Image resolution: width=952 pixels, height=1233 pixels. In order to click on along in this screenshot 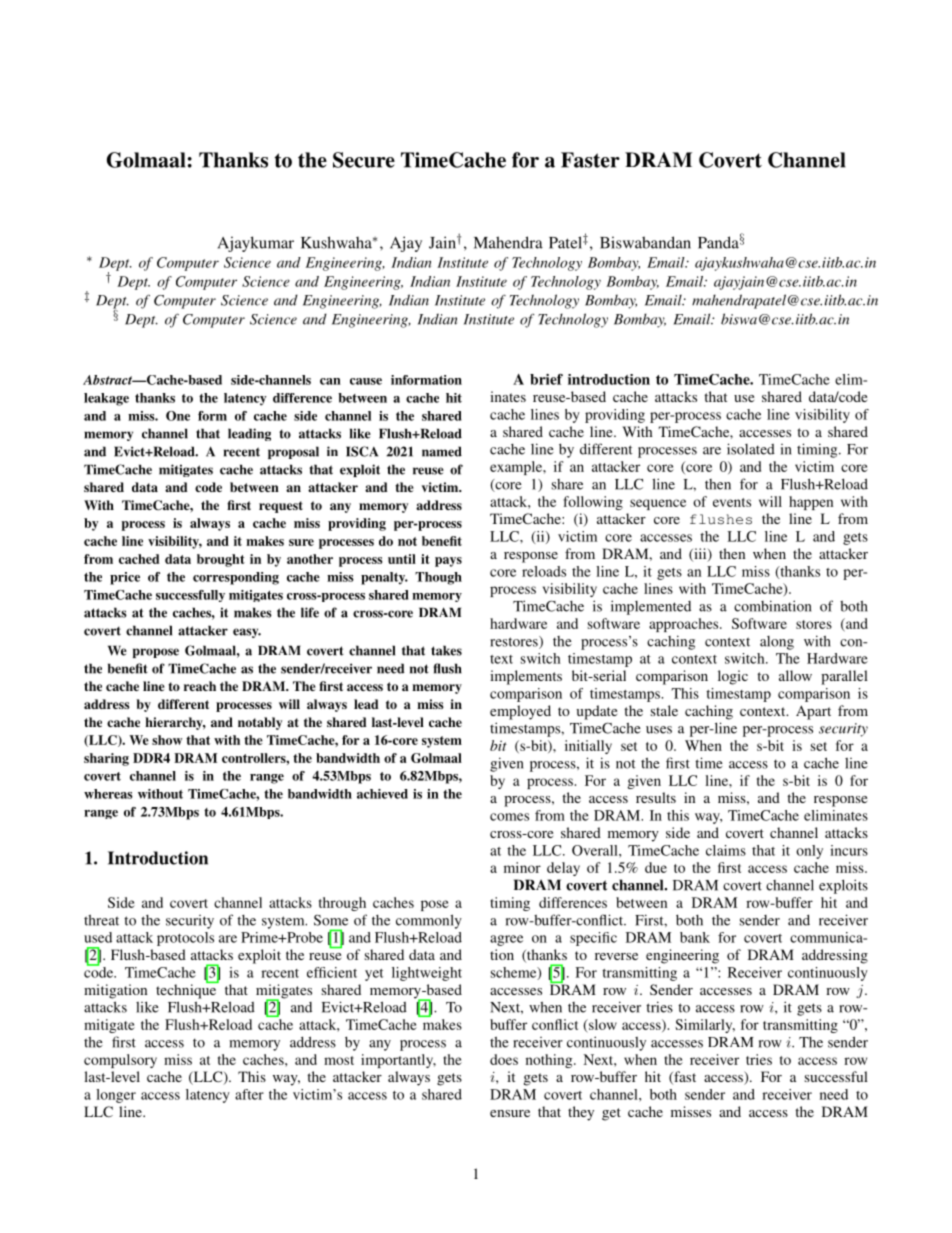, I will do `click(777, 643)`.
